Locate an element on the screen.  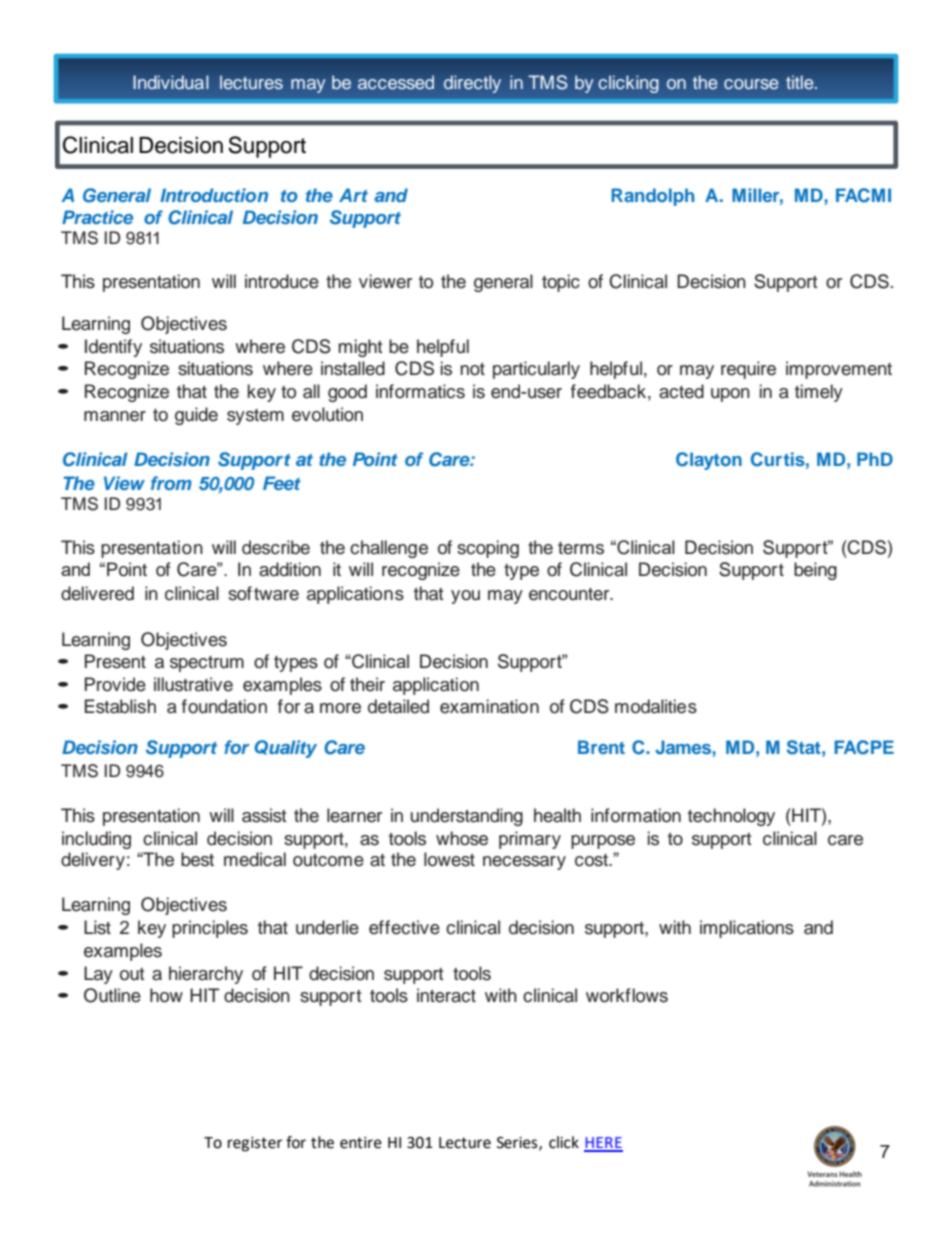
workflows is located at coordinates (627, 995).
